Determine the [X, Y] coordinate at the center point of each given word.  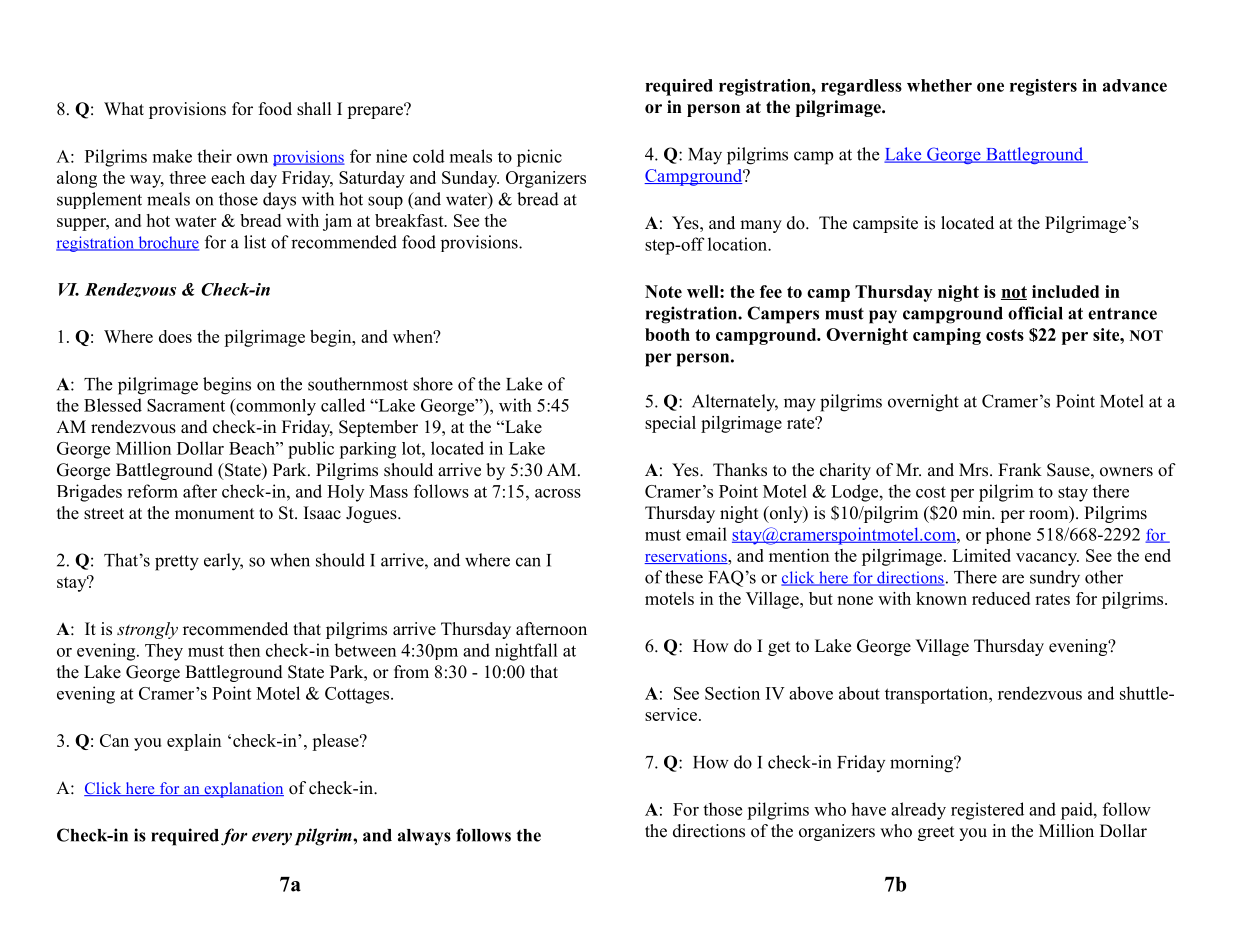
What [124, 108]
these [684, 577]
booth [667, 334]
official [1035, 313]
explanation [243, 790]
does [175, 336]
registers [1043, 87]
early [223, 562]
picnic [539, 158]
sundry [1055, 579]
